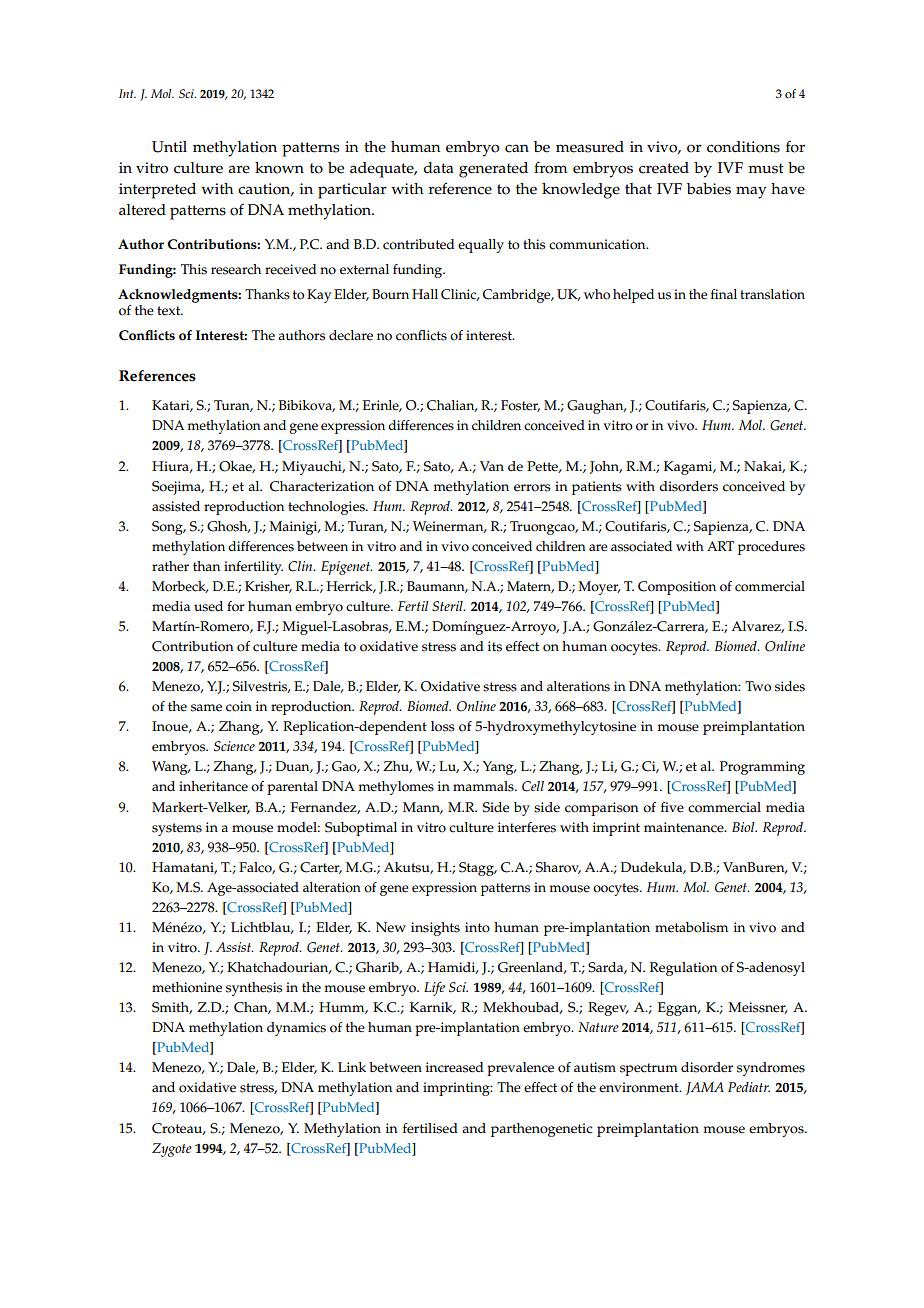 The width and height of the screenshot is (924, 1308). Describe the element at coordinates (597, 488) in the screenshot. I see `patients` at that location.
